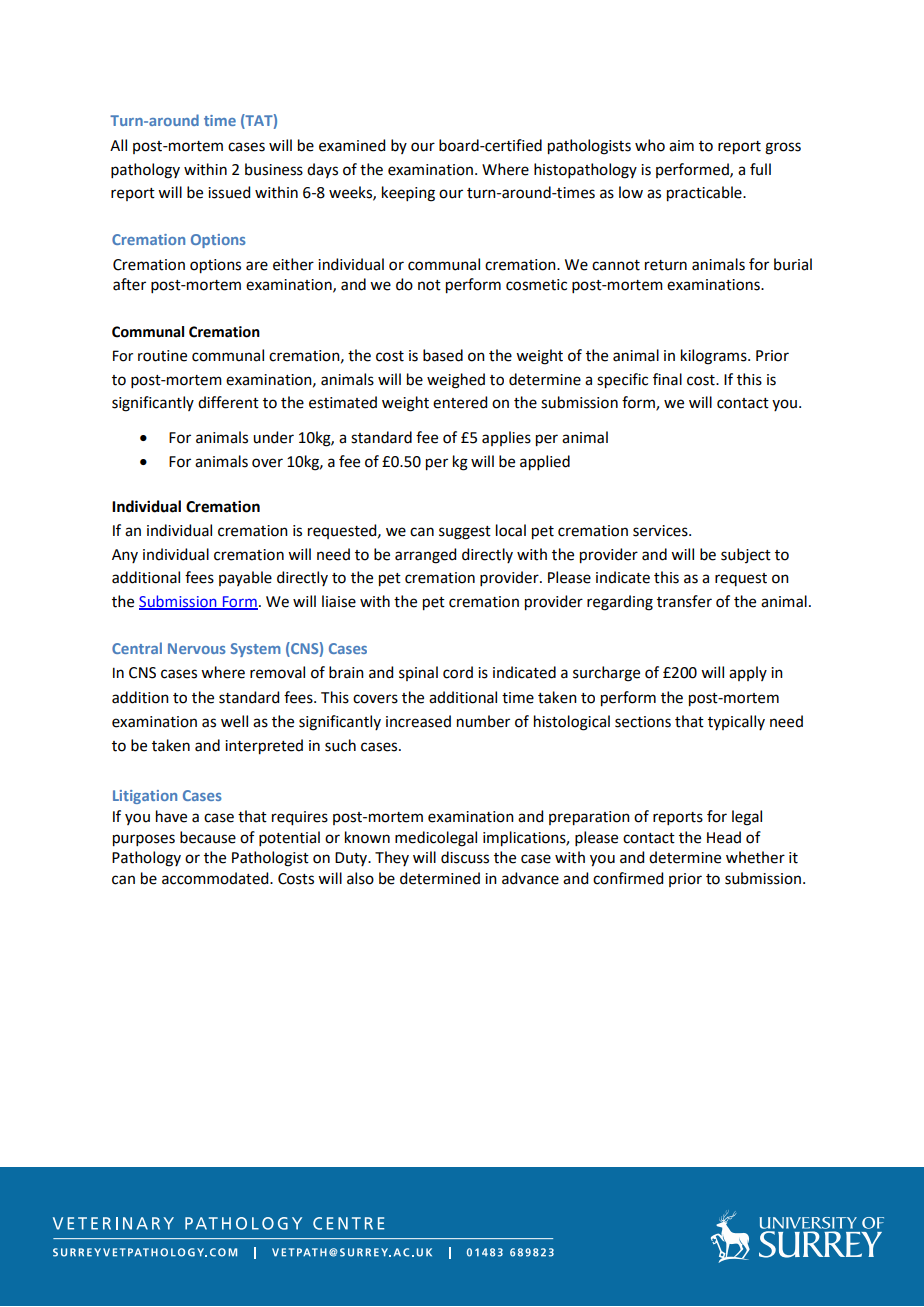  I want to click on keeping, so click(408, 194).
